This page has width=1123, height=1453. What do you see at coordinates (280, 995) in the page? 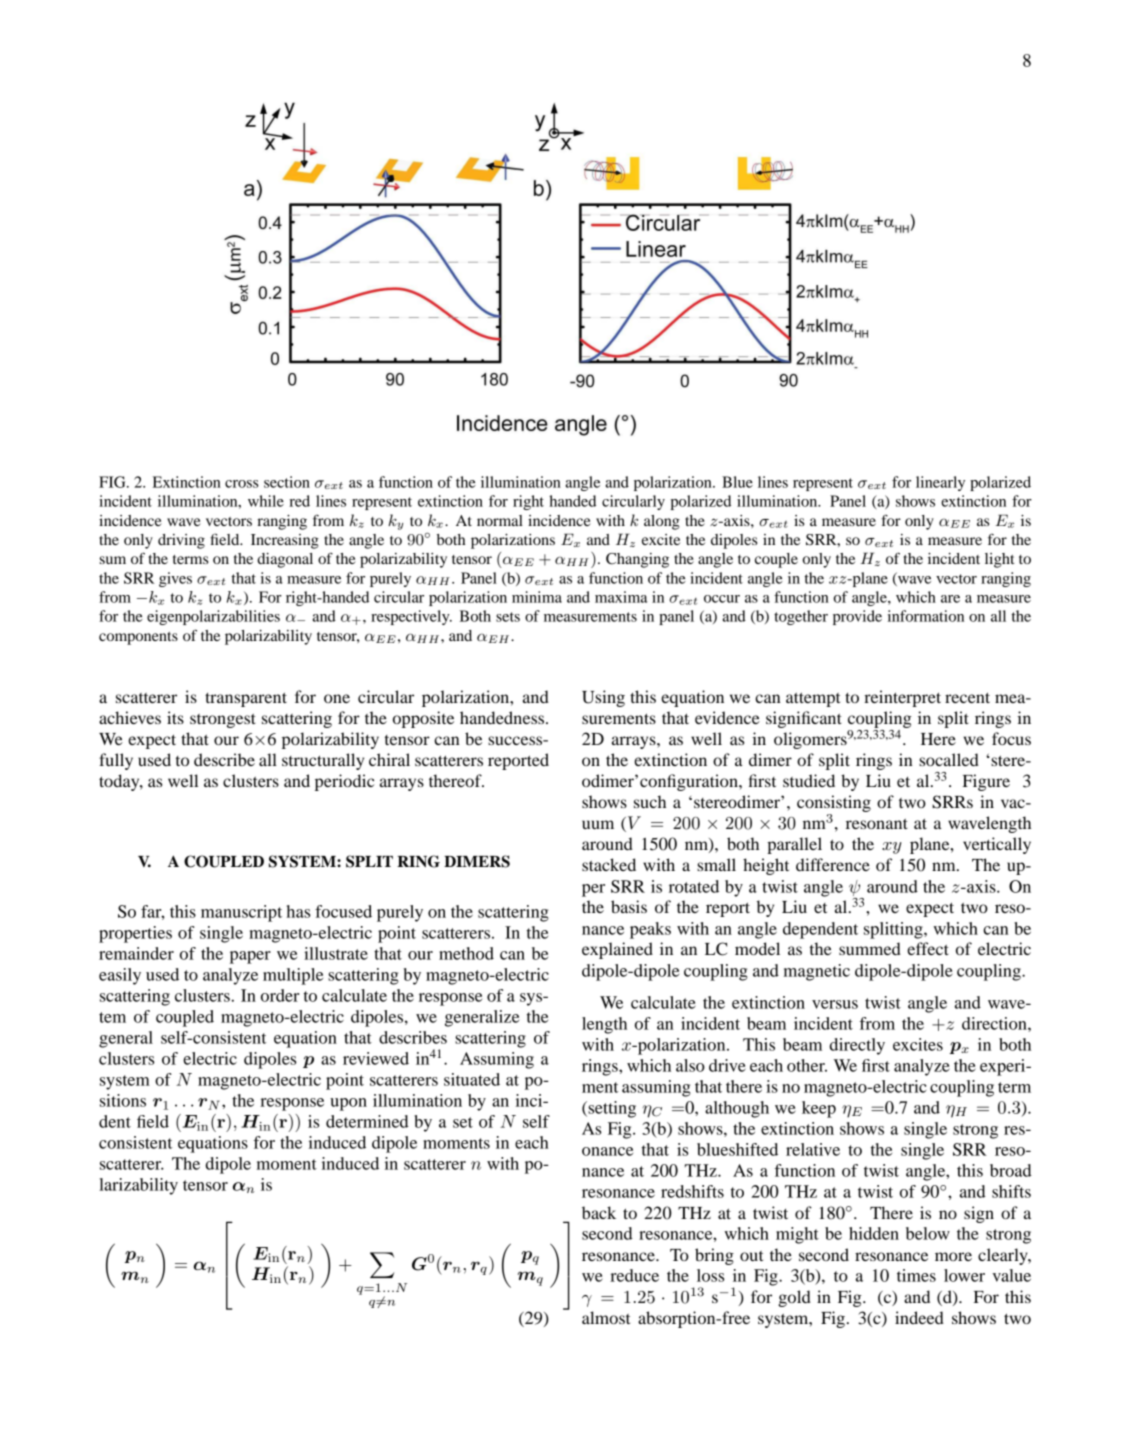
I see `order` at bounding box center [280, 995].
